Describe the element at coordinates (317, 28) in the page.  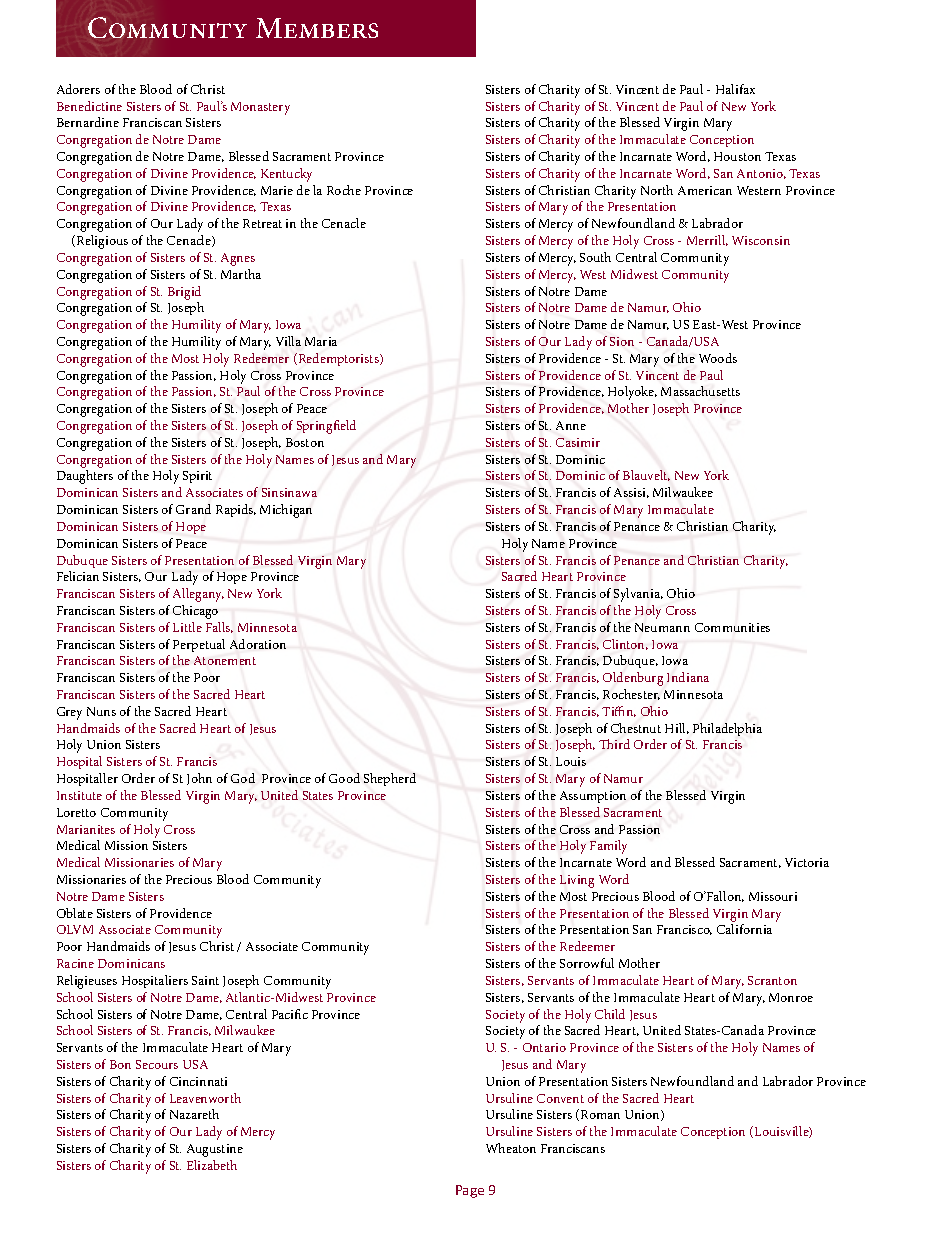
I see `Members` at that location.
